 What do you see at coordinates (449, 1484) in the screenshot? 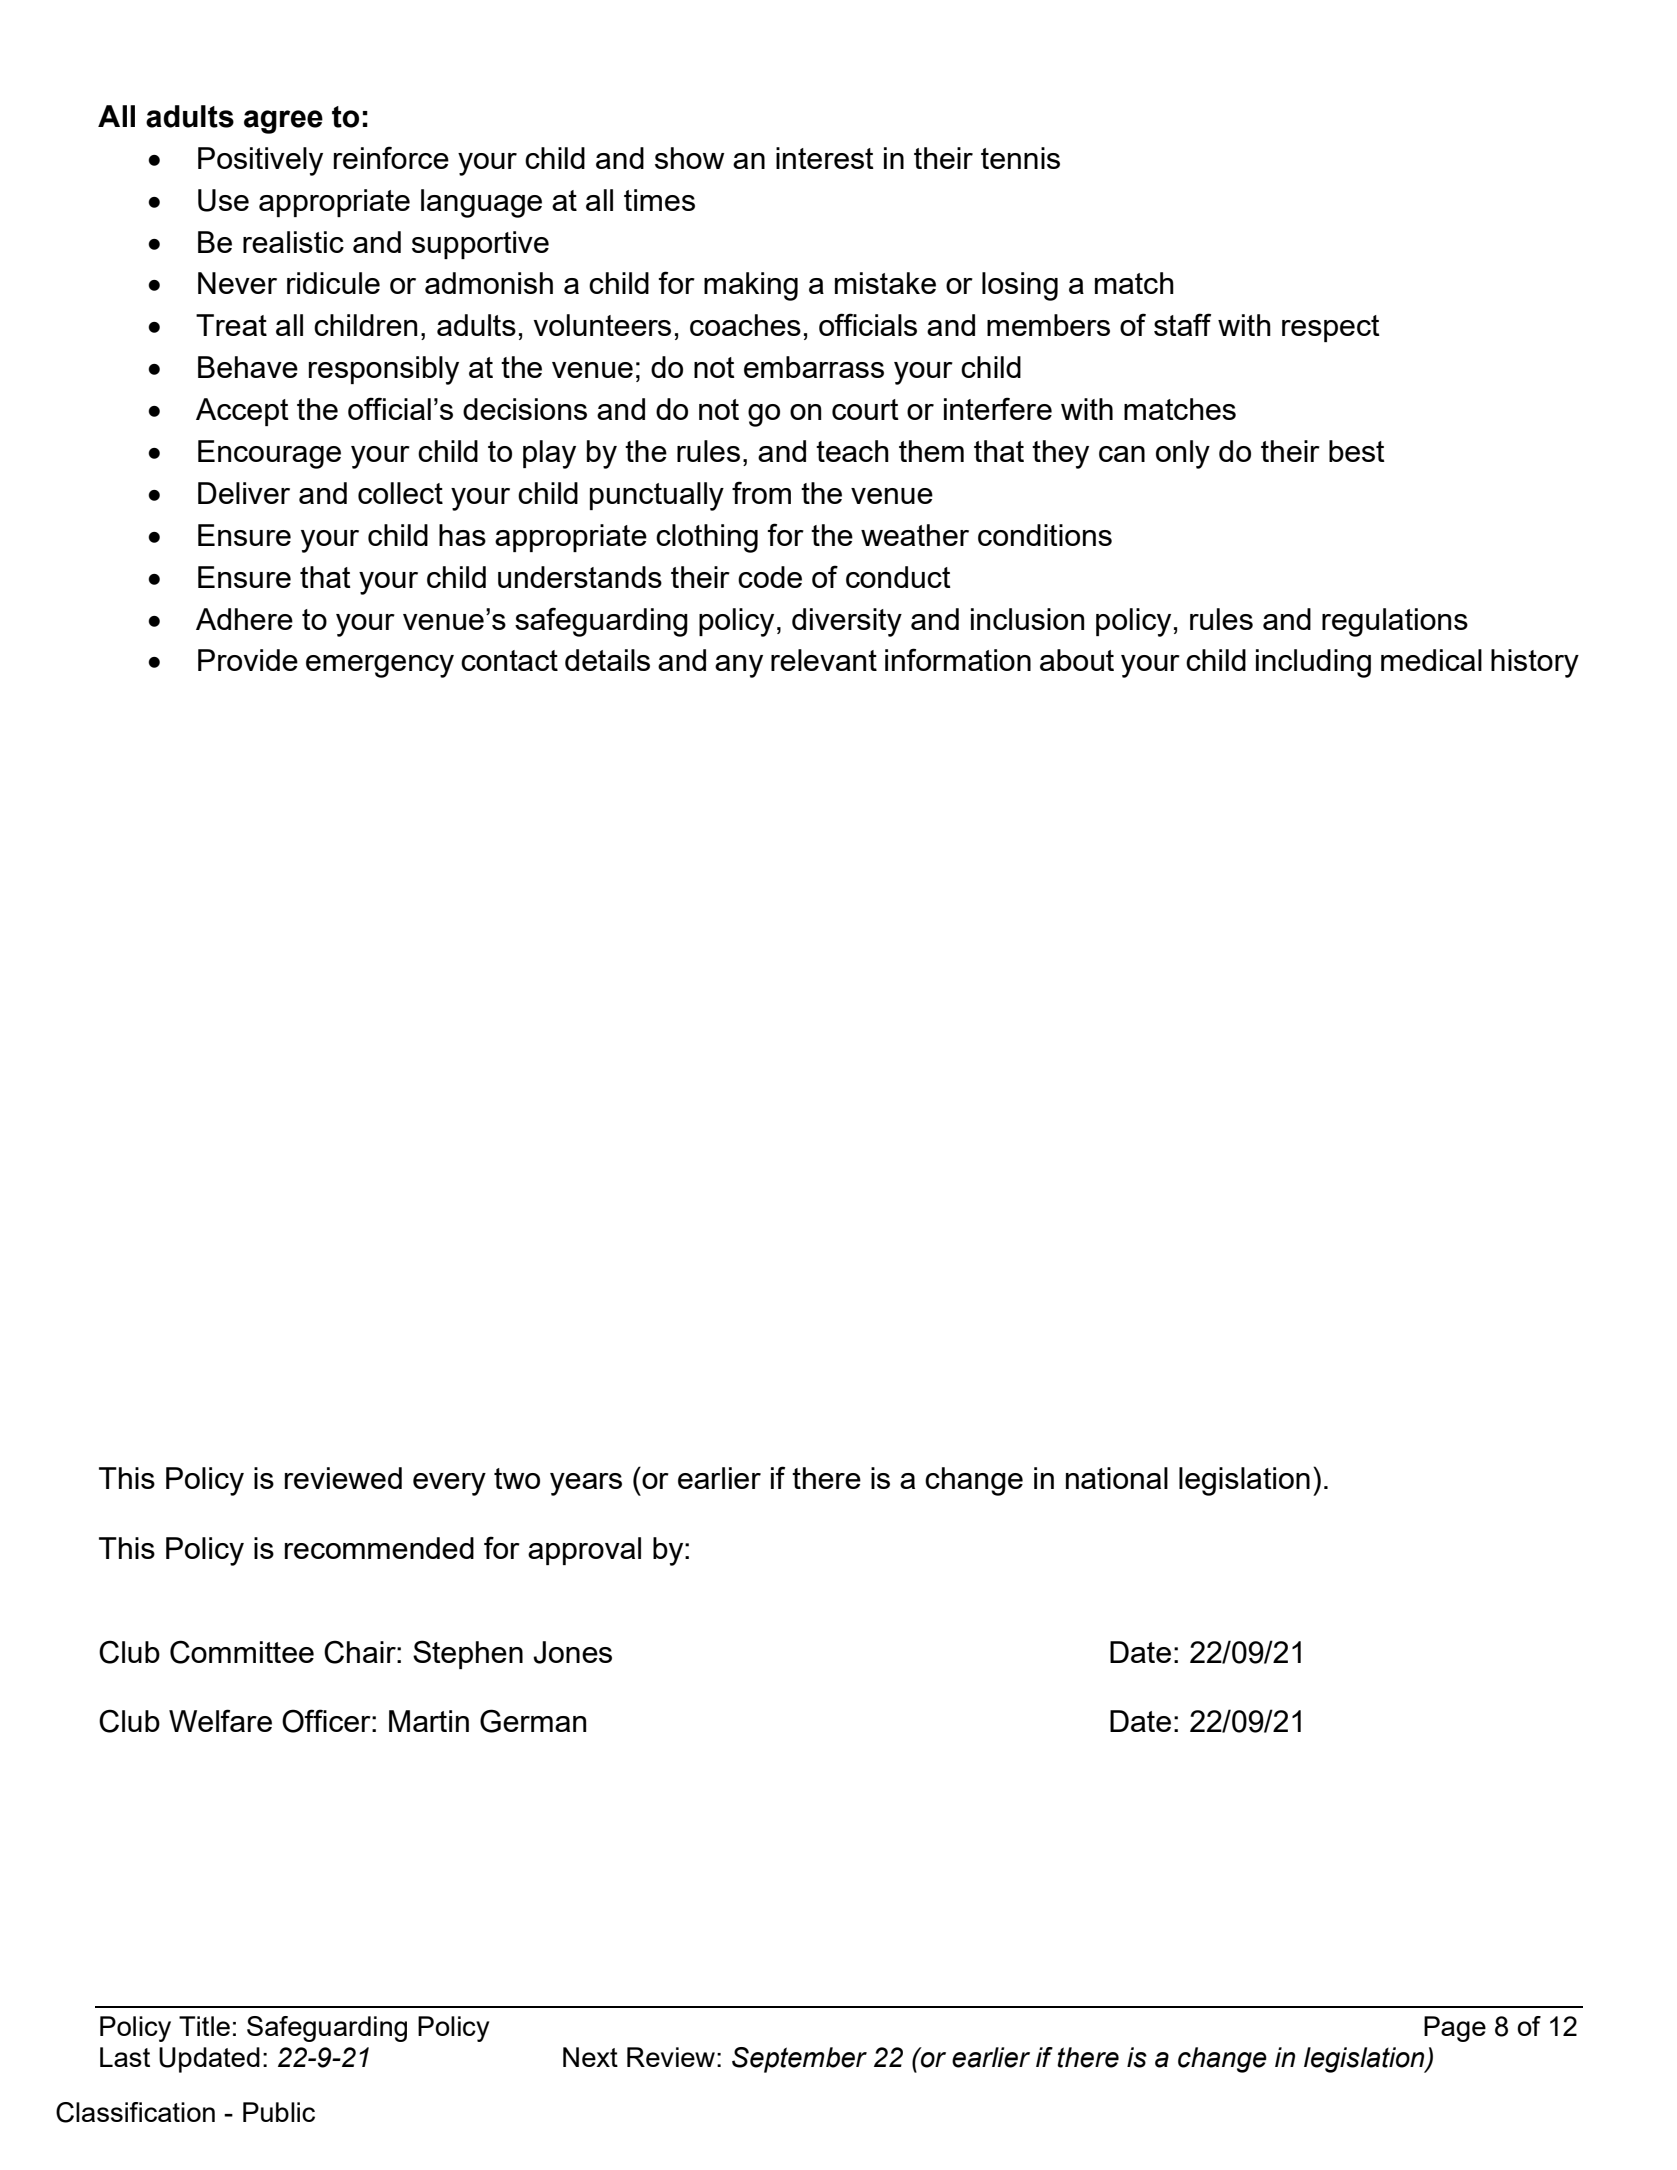
I see `every` at bounding box center [449, 1484].
